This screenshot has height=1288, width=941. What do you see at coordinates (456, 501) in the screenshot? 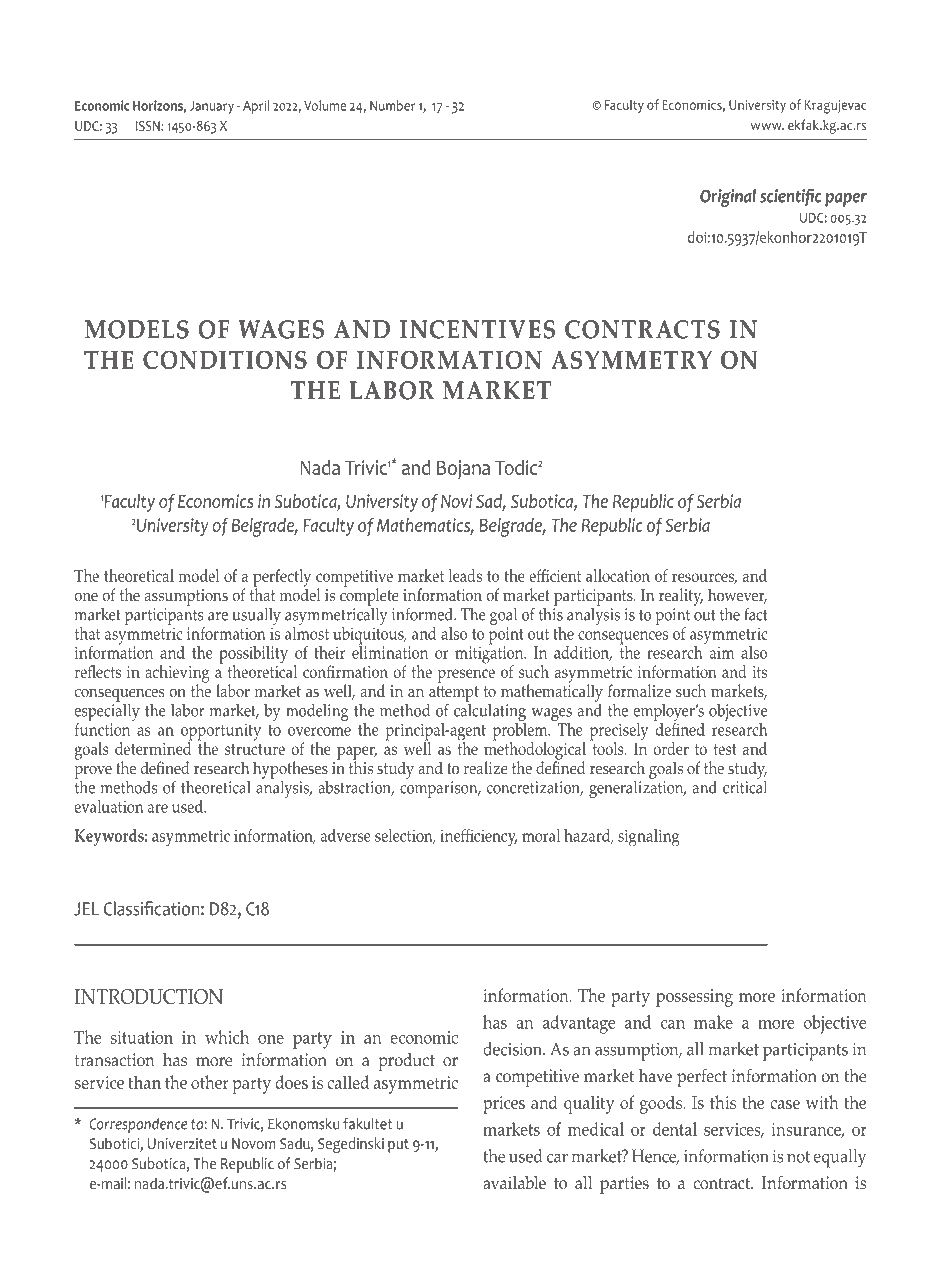
I see `Novi` at bounding box center [456, 501].
